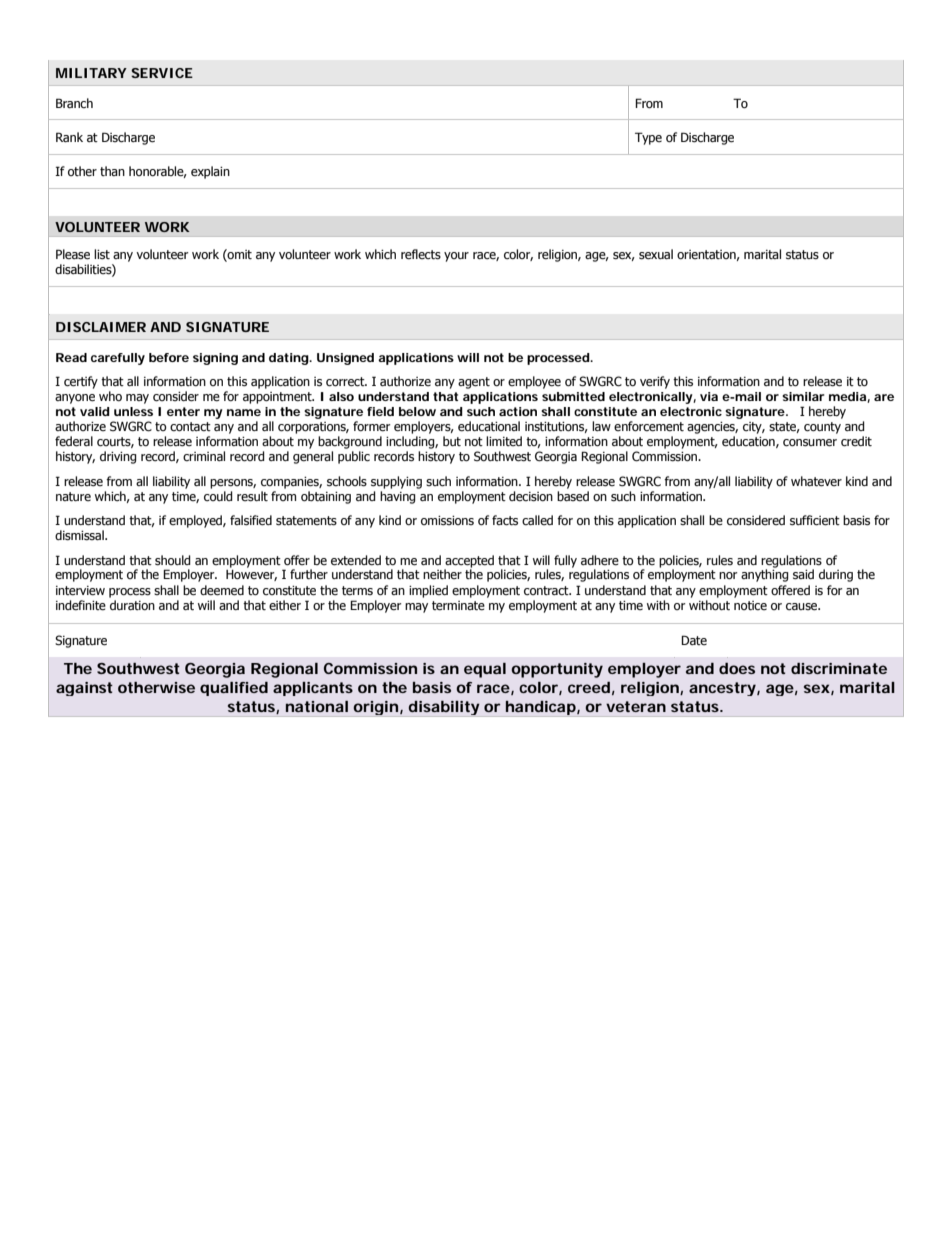 The width and height of the page is (952, 1233). Describe the element at coordinates (447, 521) in the page. I see `omissions` at that location.
